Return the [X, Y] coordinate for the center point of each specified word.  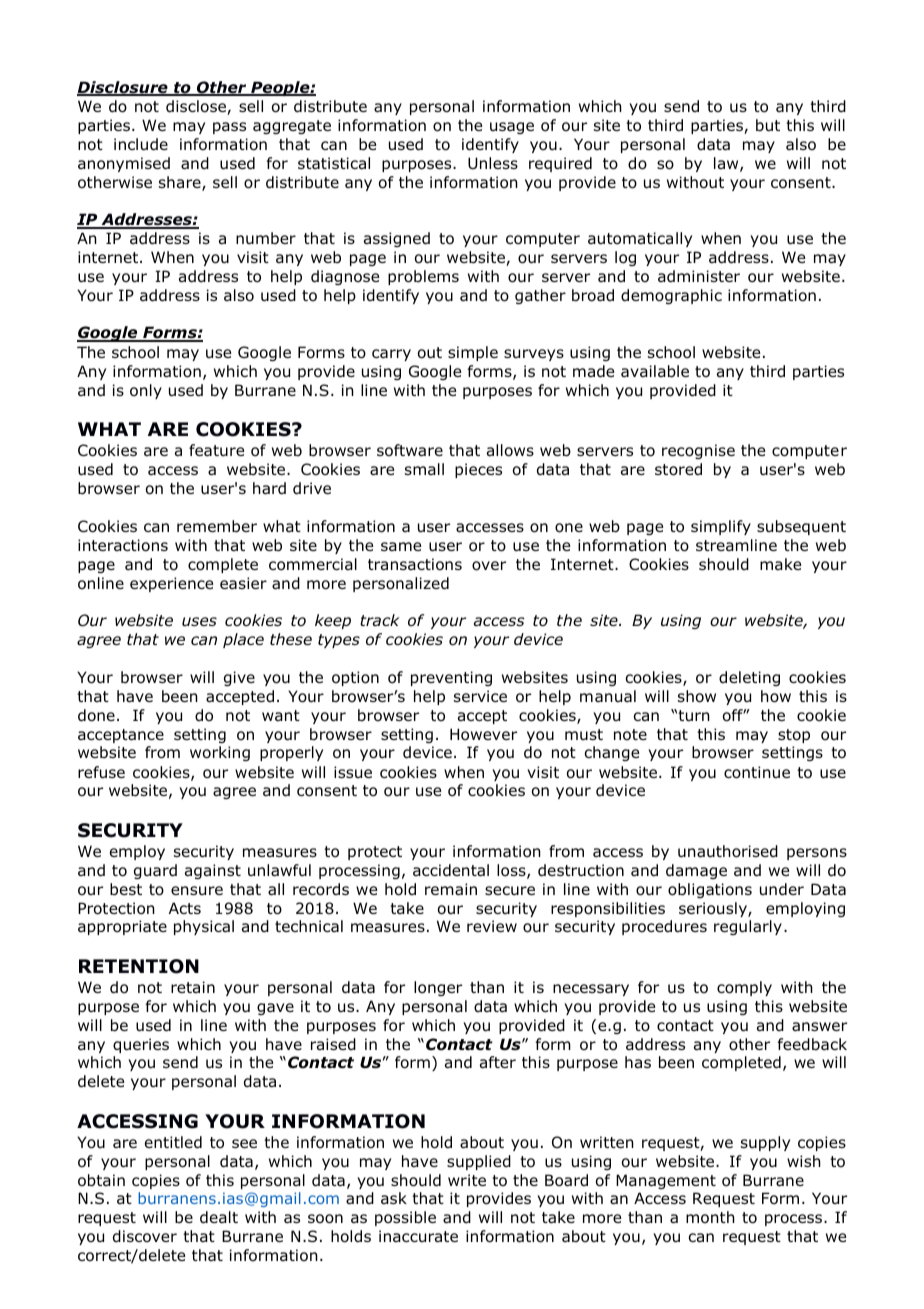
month [710, 1217]
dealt [219, 1217]
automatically [640, 239]
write [467, 1180]
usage [512, 128]
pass [229, 128]
